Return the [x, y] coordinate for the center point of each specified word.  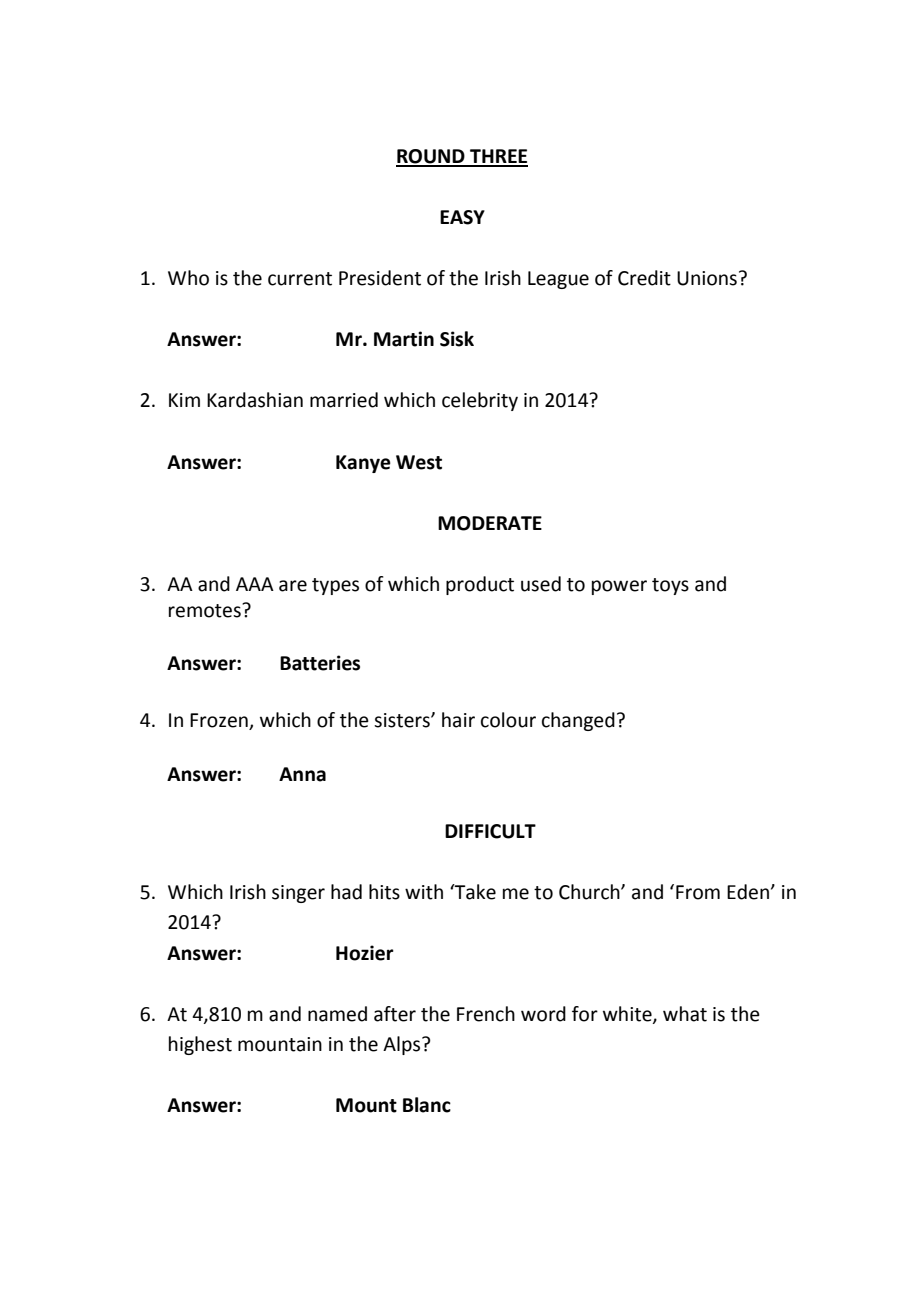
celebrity [480, 401]
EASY [462, 217]
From [698, 892]
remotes [206, 610]
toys [670, 586]
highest [200, 1045]
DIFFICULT [490, 831]
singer [298, 894]
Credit [644, 278]
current [300, 279]
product [480, 585]
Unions [707, 278]
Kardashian [255, 400]
